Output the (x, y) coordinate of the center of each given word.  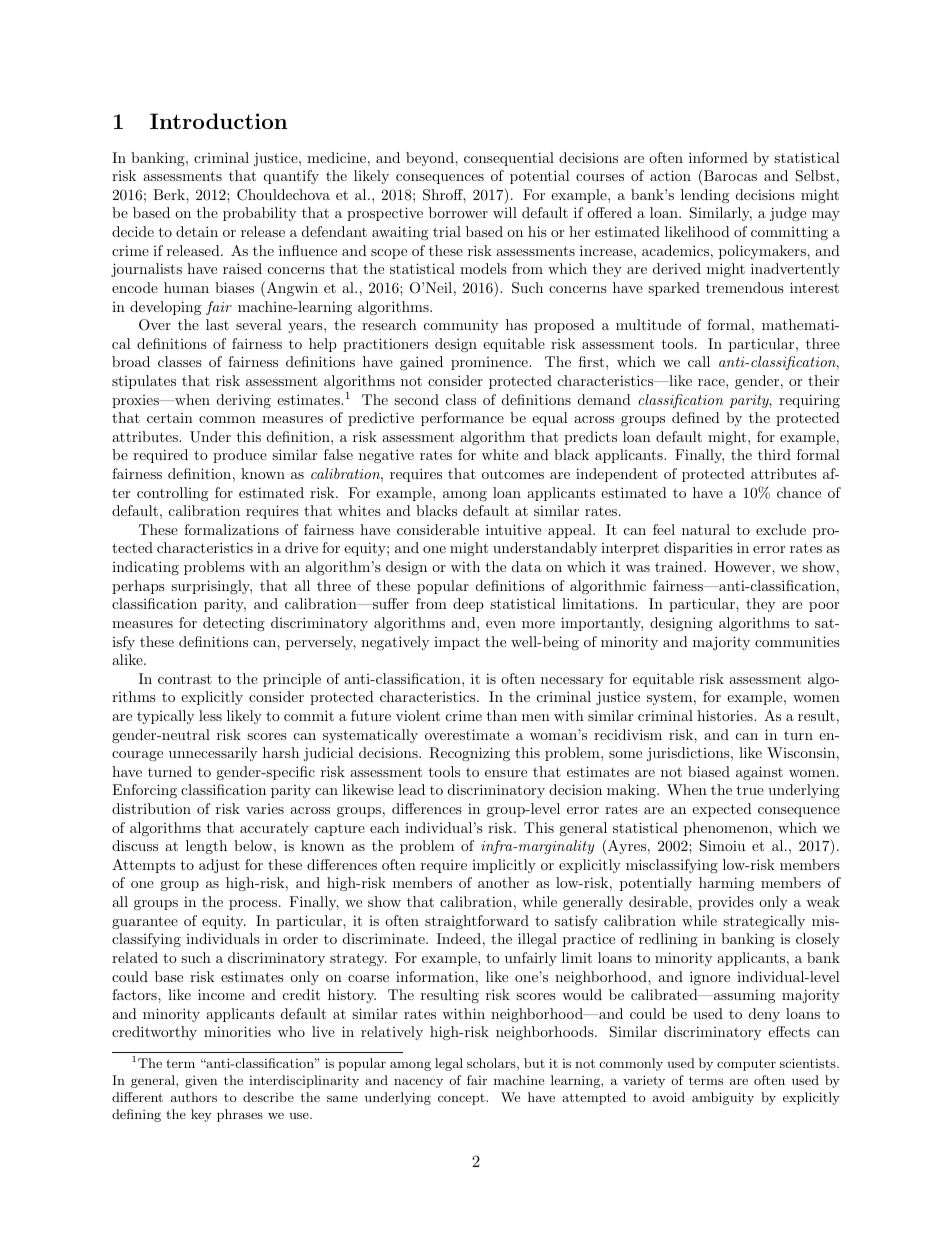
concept (462, 1099)
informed (718, 157)
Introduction (218, 121)
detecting (234, 624)
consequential (509, 159)
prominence (490, 363)
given (201, 1082)
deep (468, 605)
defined (696, 417)
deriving (244, 401)
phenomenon (726, 829)
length (206, 847)
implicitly (504, 866)
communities (797, 641)
